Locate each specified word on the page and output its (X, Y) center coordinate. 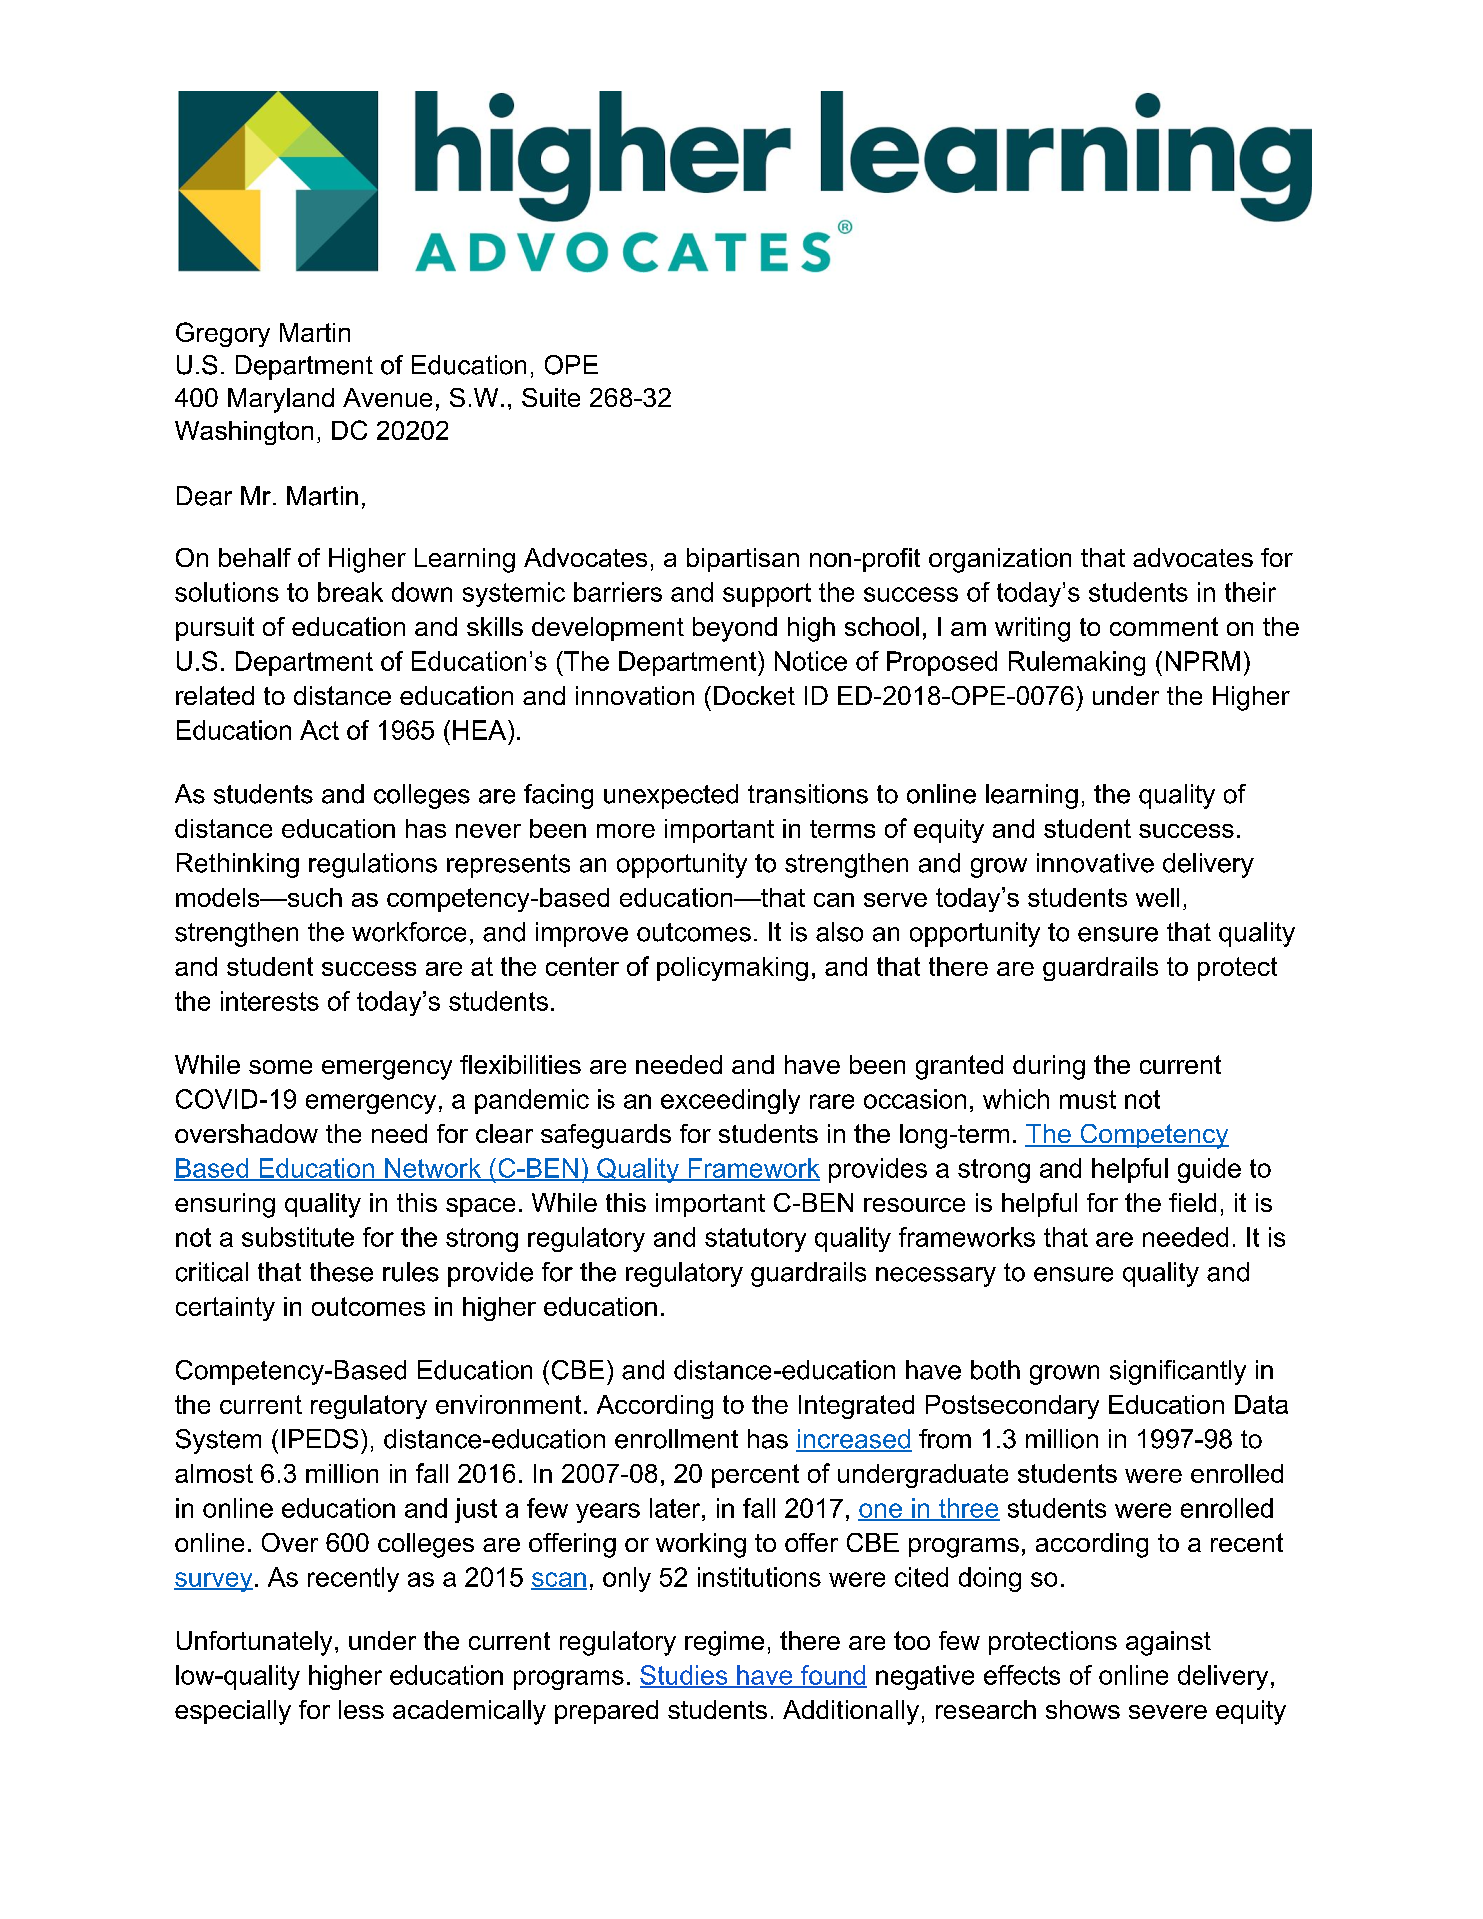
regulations (373, 865)
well (1157, 897)
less (361, 1709)
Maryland (281, 400)
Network (433, 1169)
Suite (551, 397)
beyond (735, 629)
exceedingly (730, 1101)
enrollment (676, 1439)
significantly (1178, 1372)
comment (1164, 626)
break (350, 592)
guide (1209, 1170)
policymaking (732, 969)
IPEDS (320, 1439)
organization (1000, 560)
